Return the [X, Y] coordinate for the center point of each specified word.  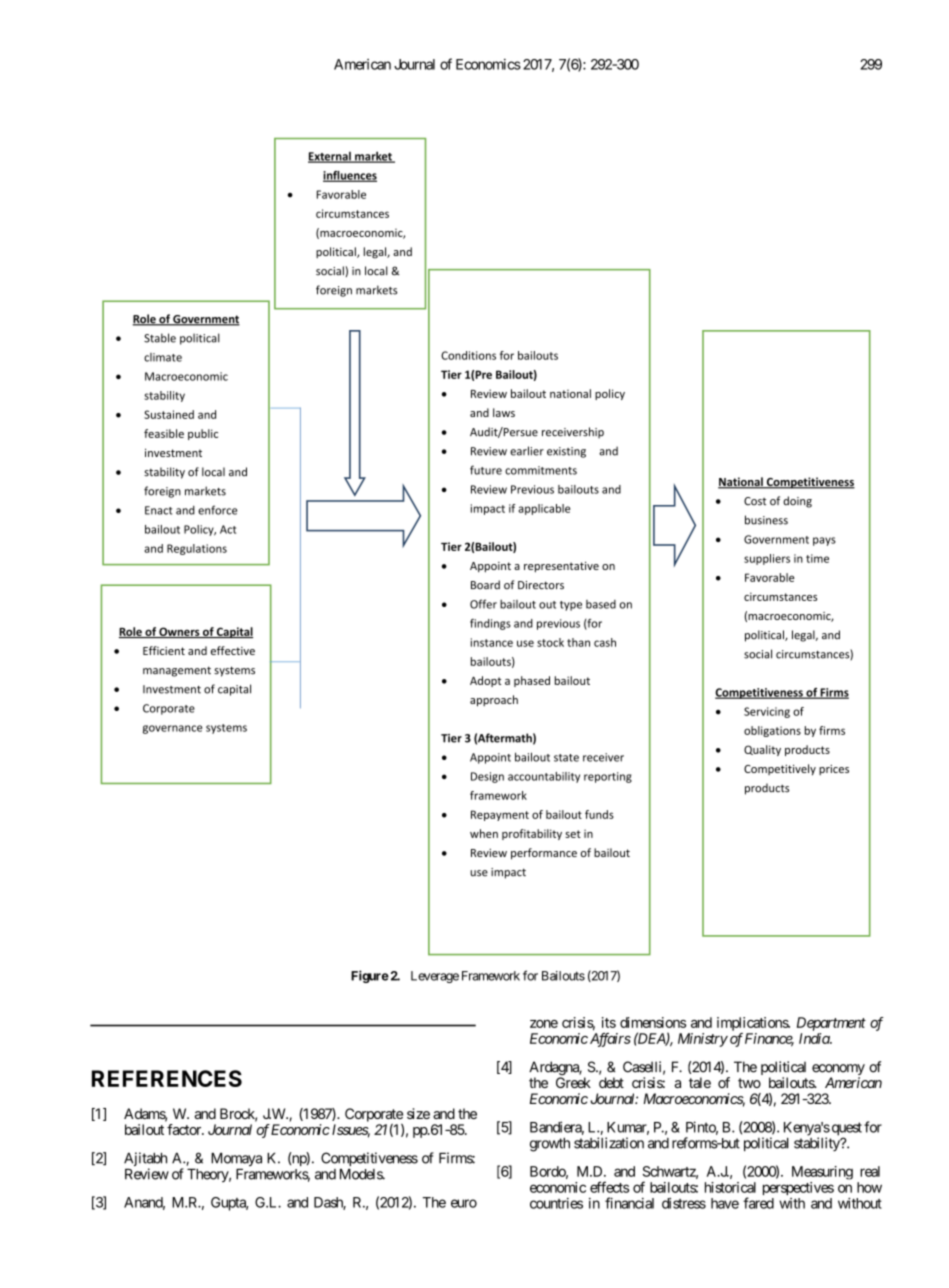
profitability [532, 834]
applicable [544, 509]
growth [550, 1145]
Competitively [780, 770]
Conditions [468, 355]
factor [185, 1129]
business [766, 520]
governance [172, 729]
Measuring [822, 1173]
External [330, 157]
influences [350, 176]
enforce [217, 510]
